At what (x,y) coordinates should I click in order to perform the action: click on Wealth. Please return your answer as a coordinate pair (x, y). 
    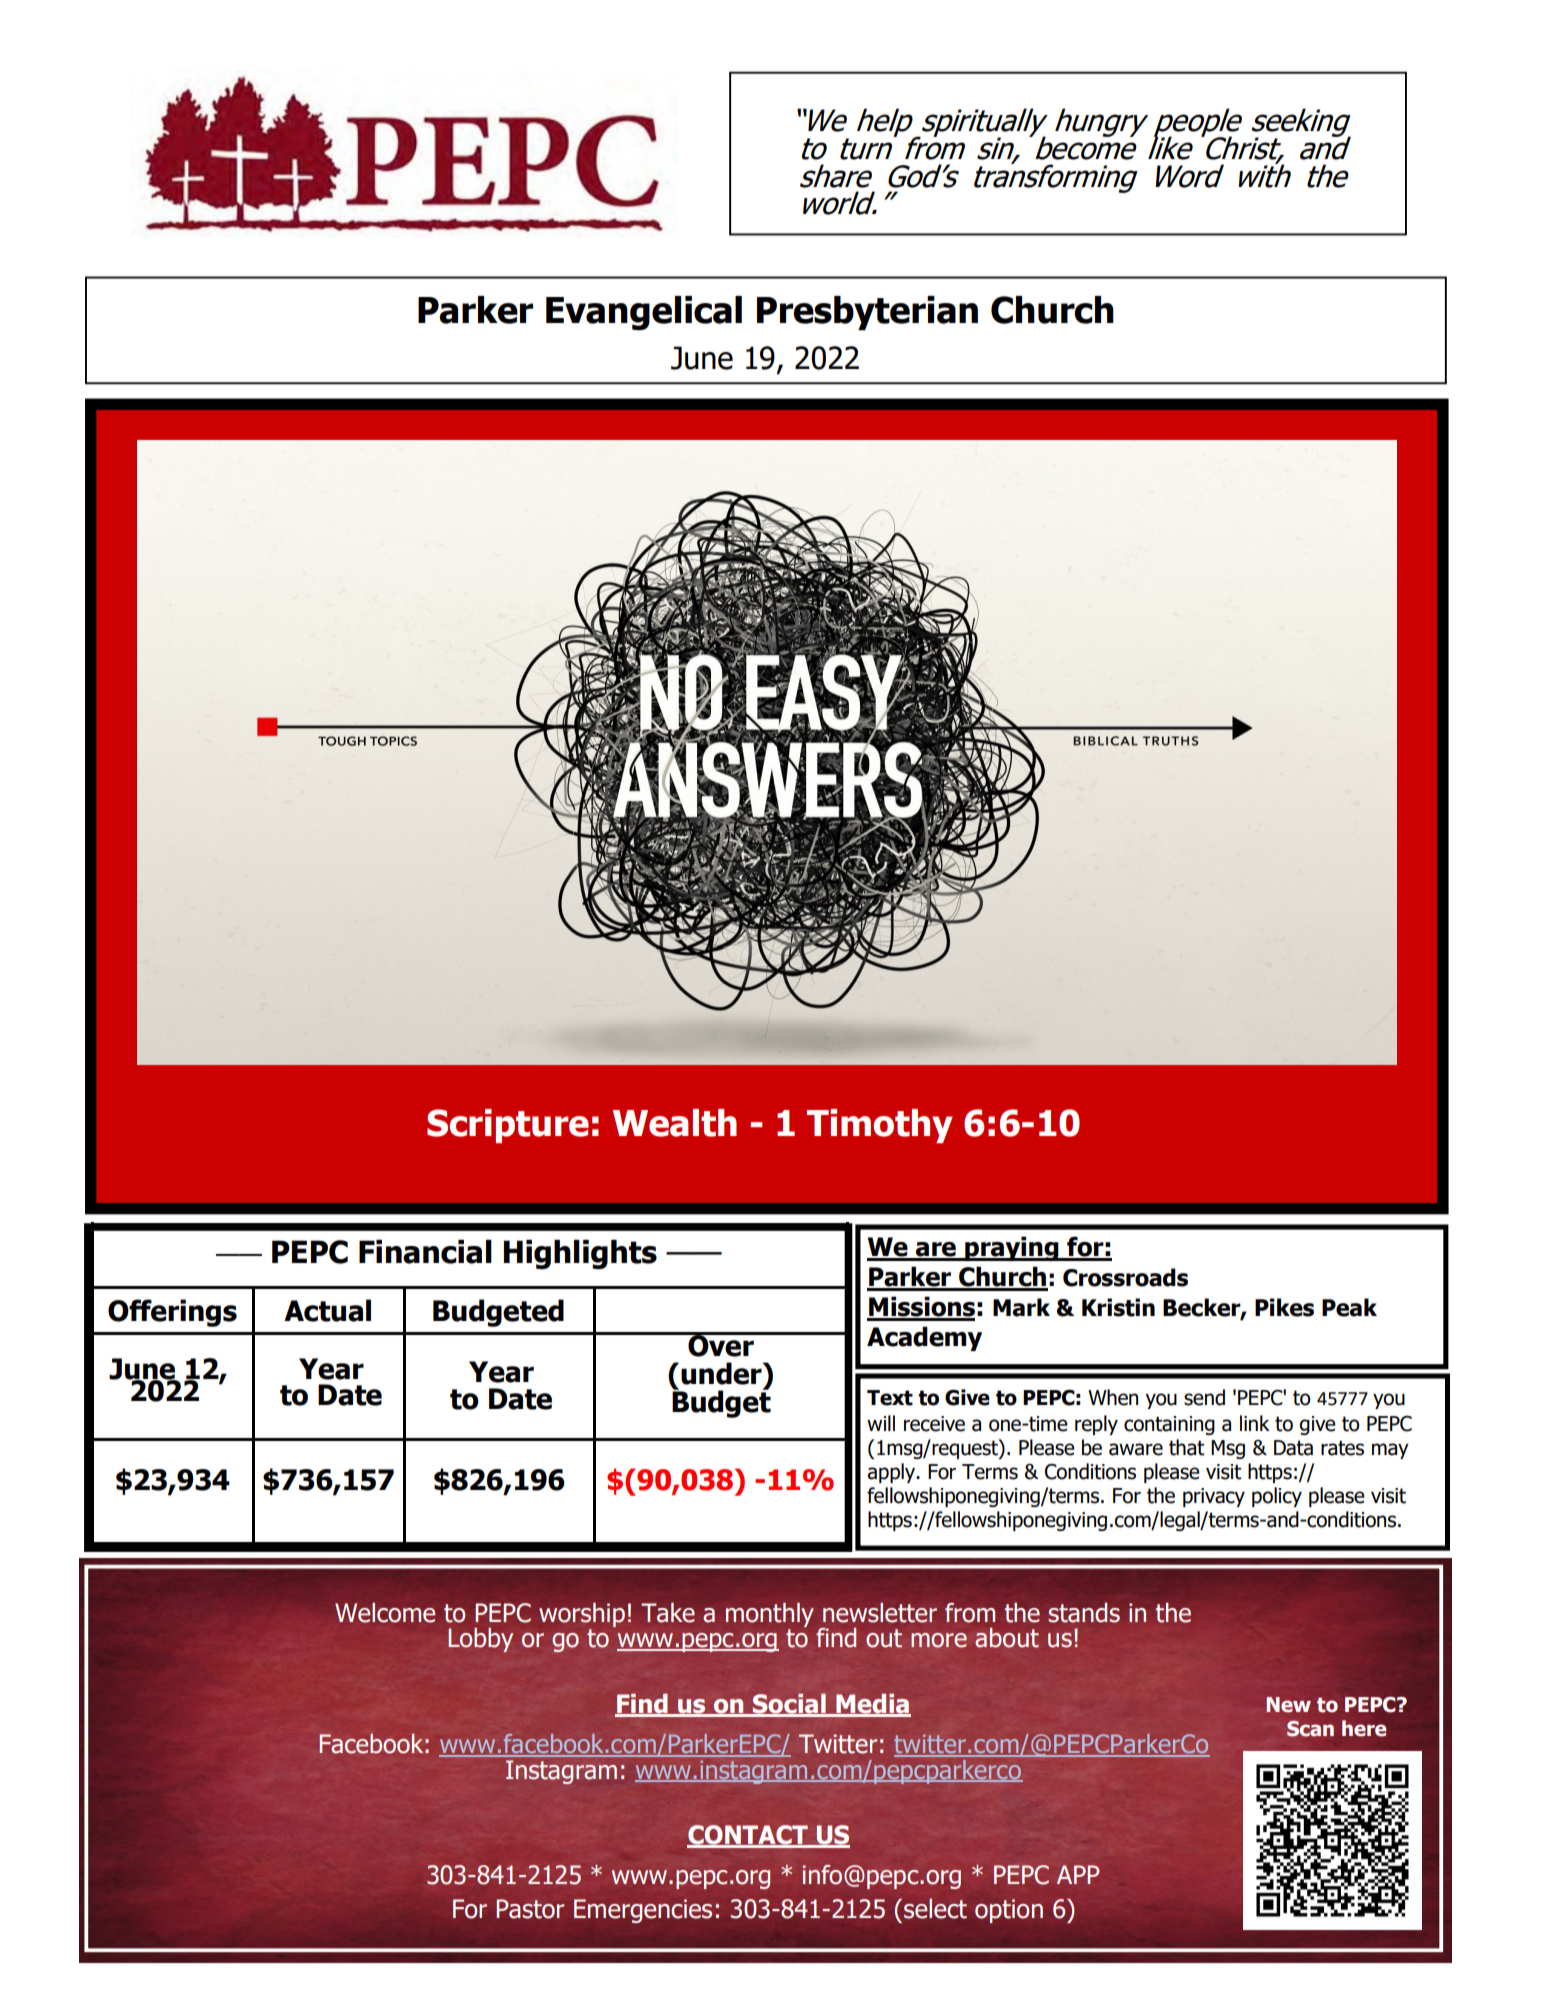
    Looking at the image, I should click on (675, 1123).
